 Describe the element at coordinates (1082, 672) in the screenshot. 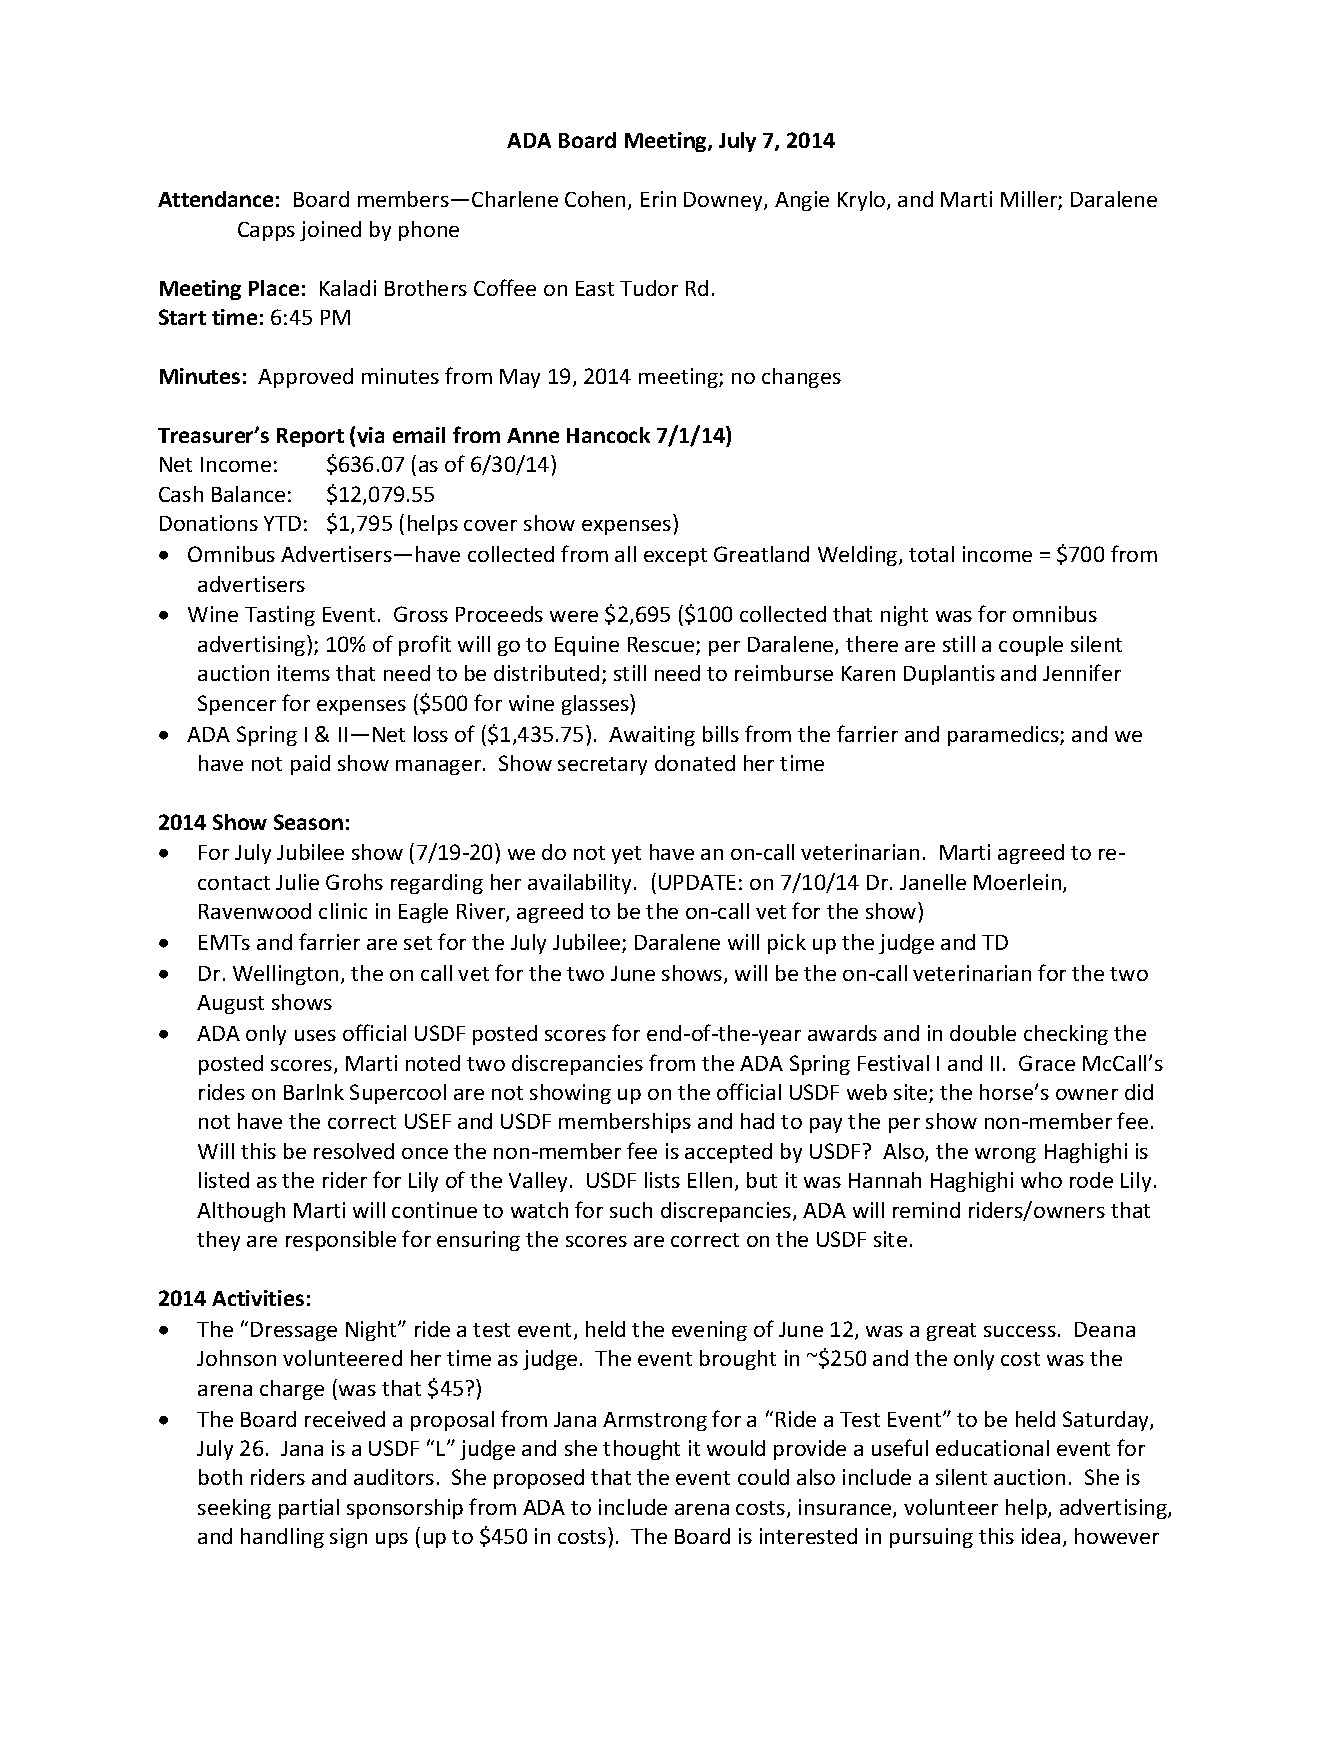

I see `Jennifer` at that location.
